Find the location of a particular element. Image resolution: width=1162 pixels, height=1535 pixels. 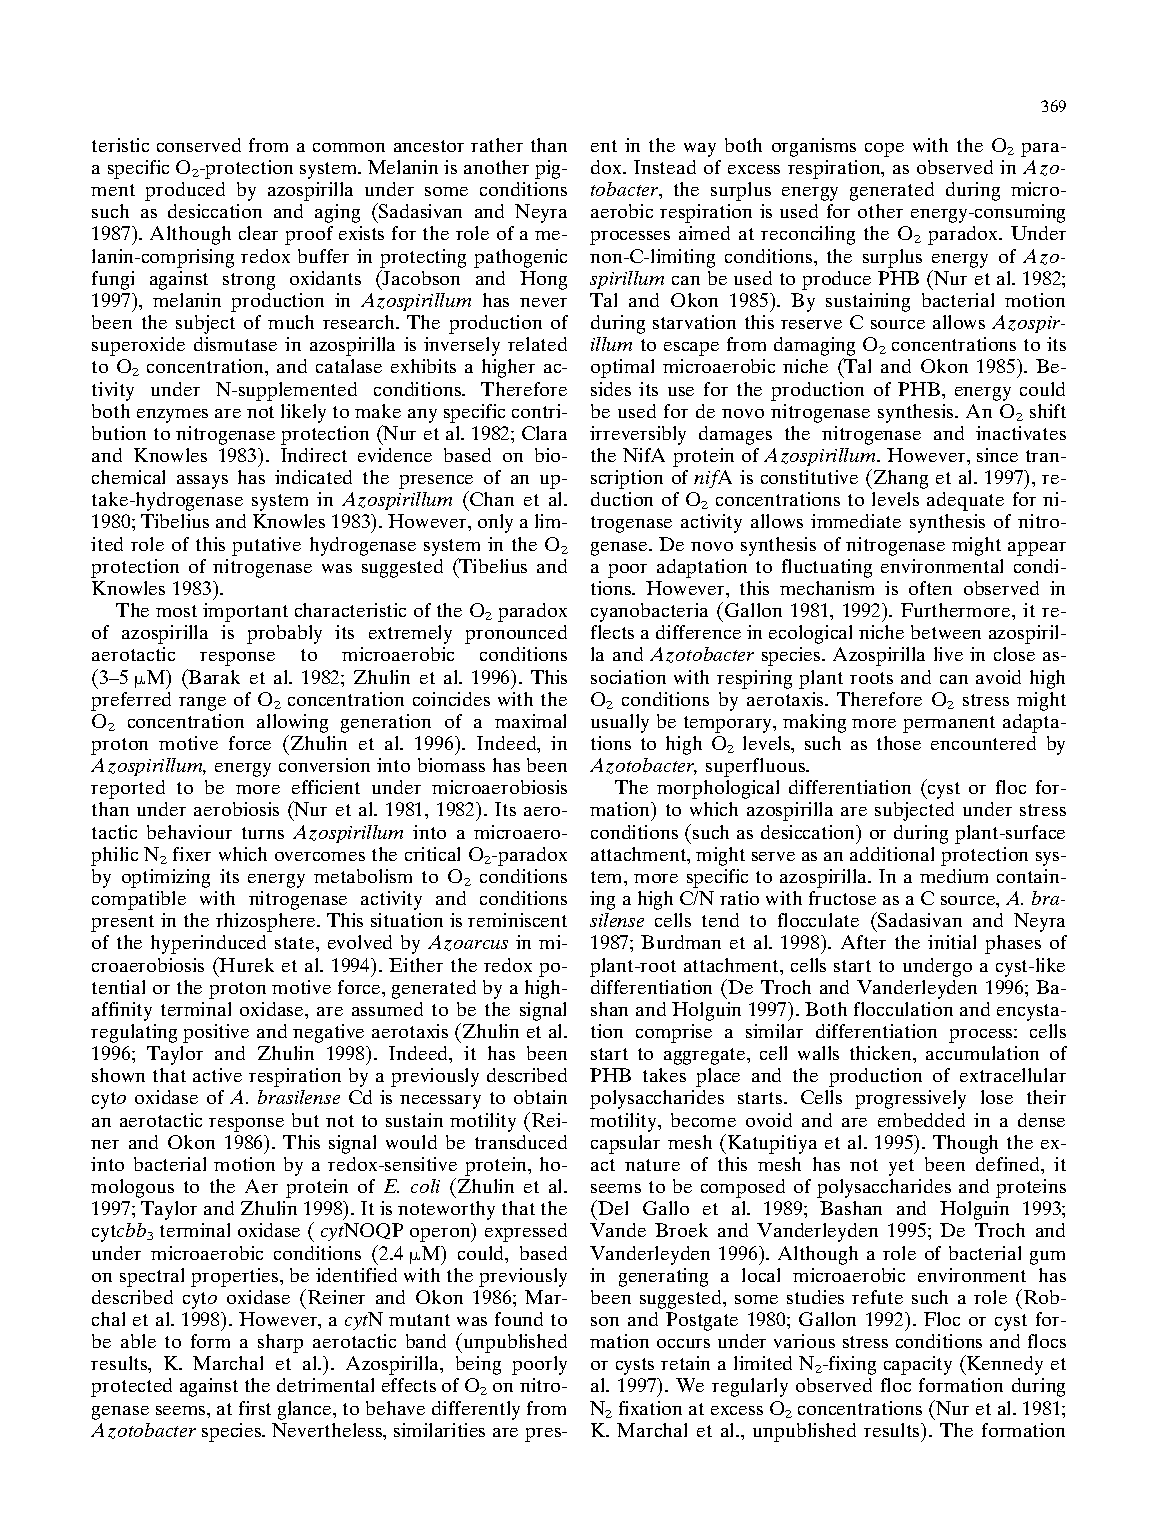

cope is located at coordinates (884, 150).
